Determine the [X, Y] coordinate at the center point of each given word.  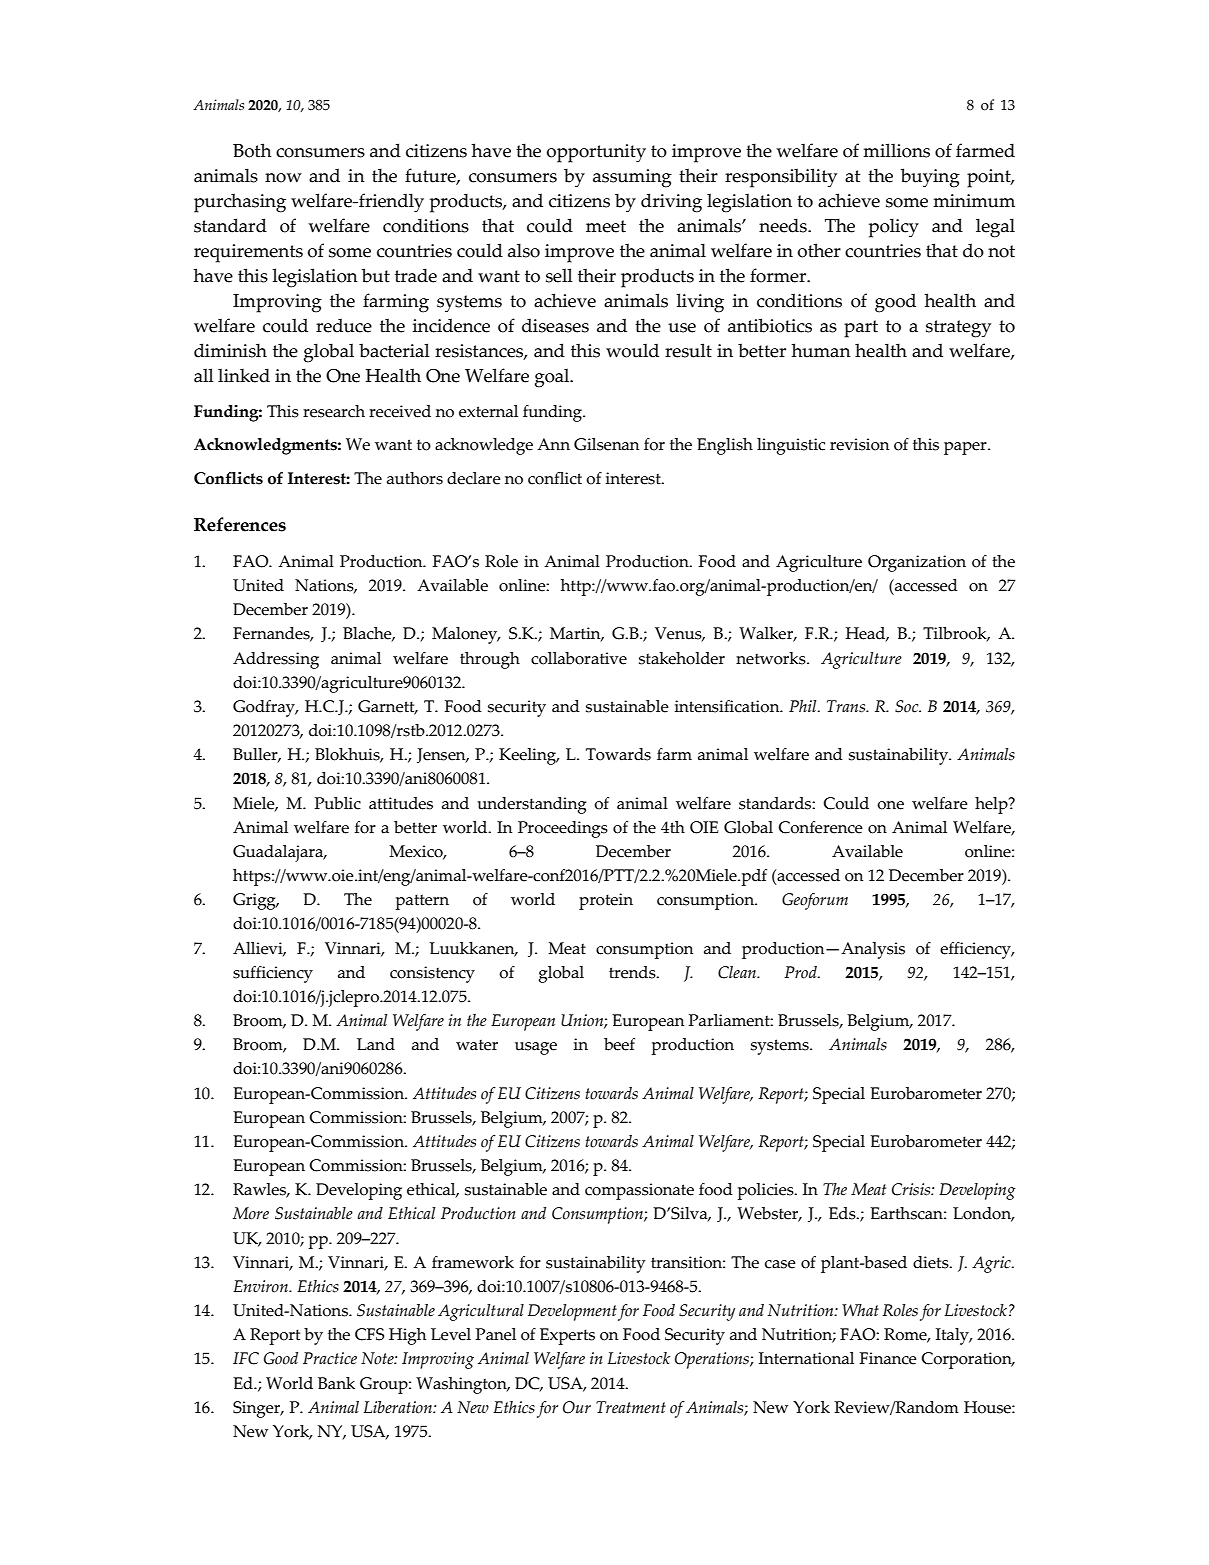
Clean [738, 972]
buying [930, 178]
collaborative [579, 658]
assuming [632, 178]
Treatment [631, 1407]
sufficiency [273, 974]
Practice [330, 1358]
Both [252, 150]
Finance [888, 1358]
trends [633, 972]
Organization [917, 563]
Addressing [276, 660]
